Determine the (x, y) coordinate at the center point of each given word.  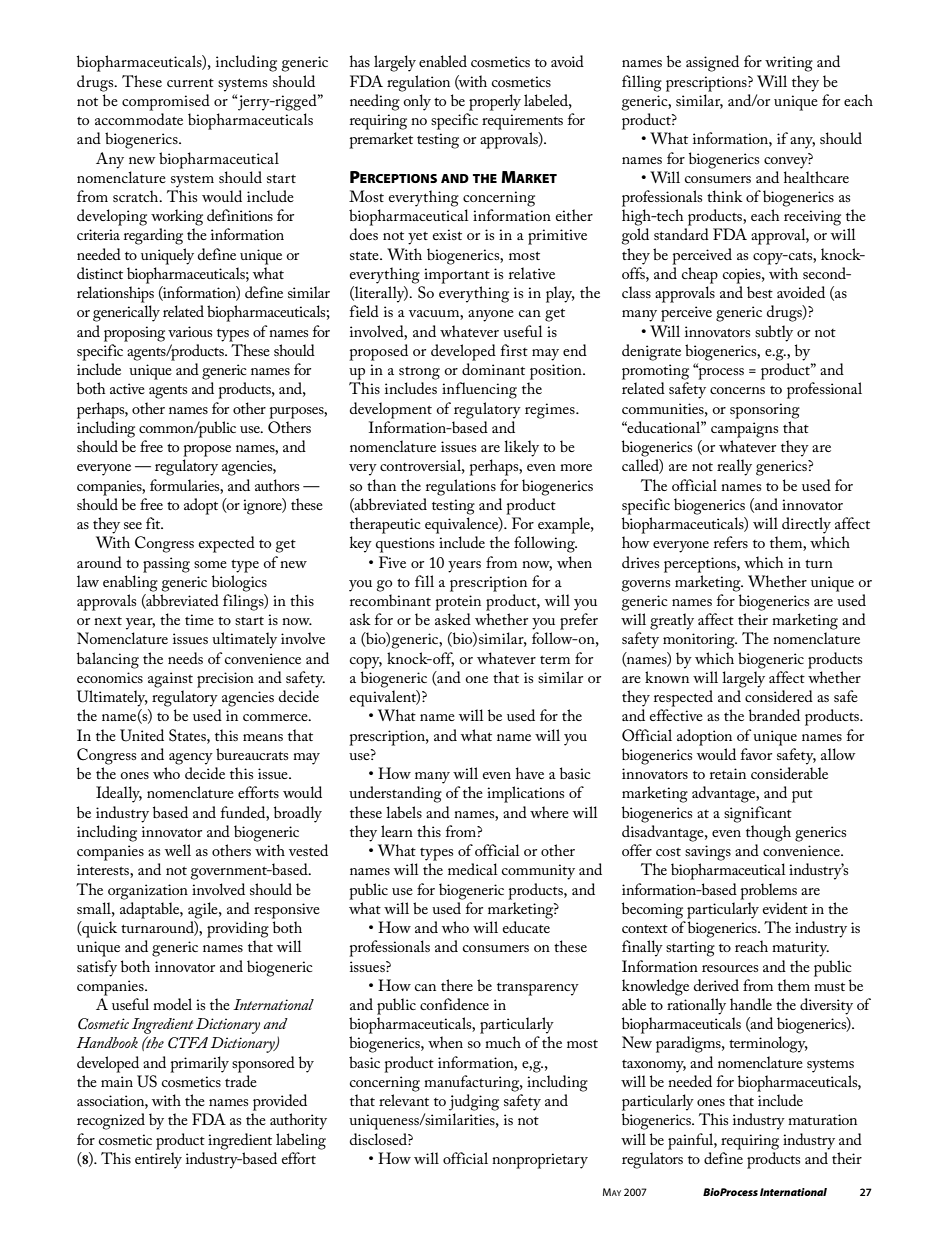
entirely (158, 1160)
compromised (166, 102)
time (199, 619)
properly (495, 102)
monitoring (700, 641)
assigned (712, 63)
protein (458, 603)
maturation (822, 1119)
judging (474, 1102)
